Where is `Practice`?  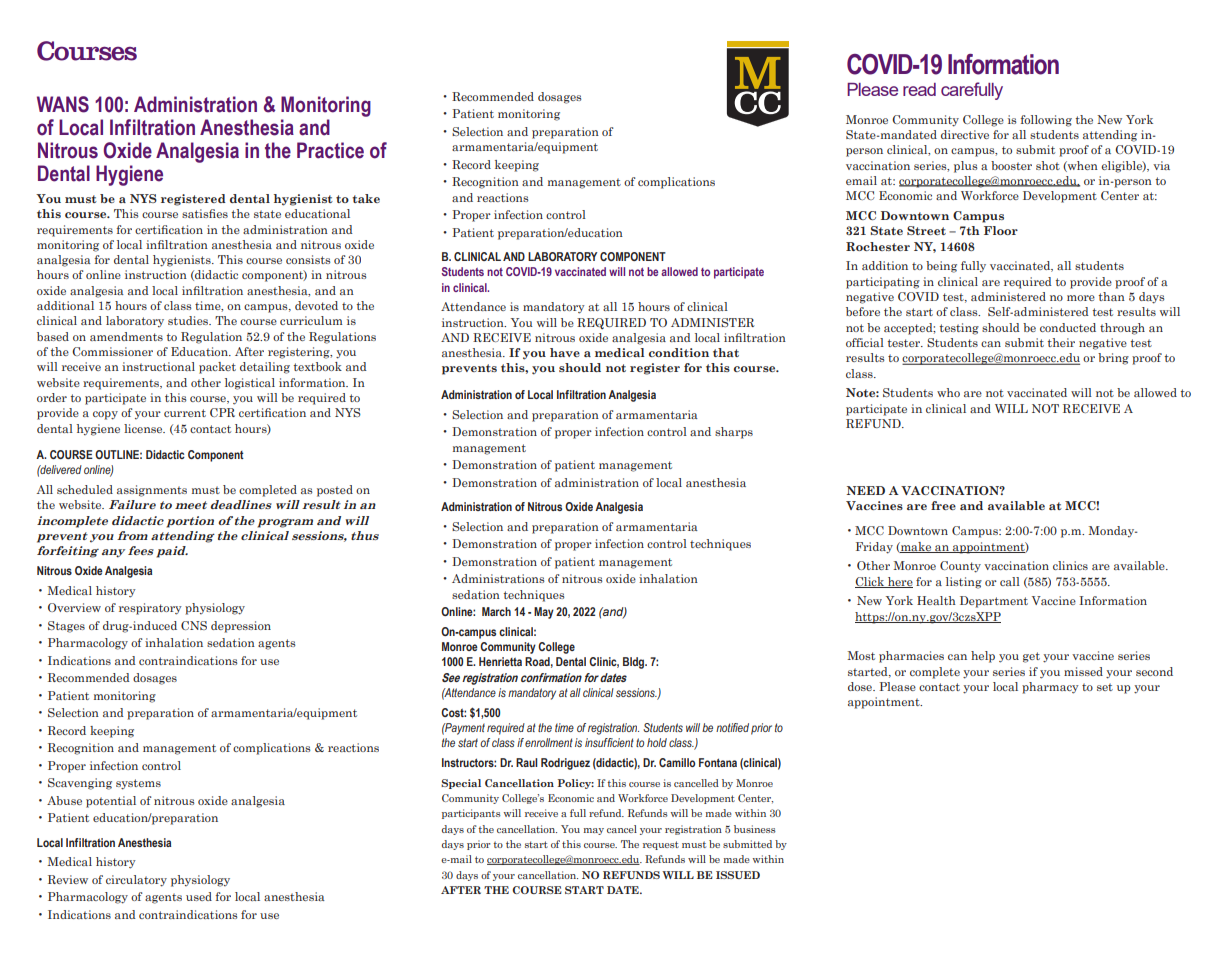 Practice is located at coordinates (330, 150).
